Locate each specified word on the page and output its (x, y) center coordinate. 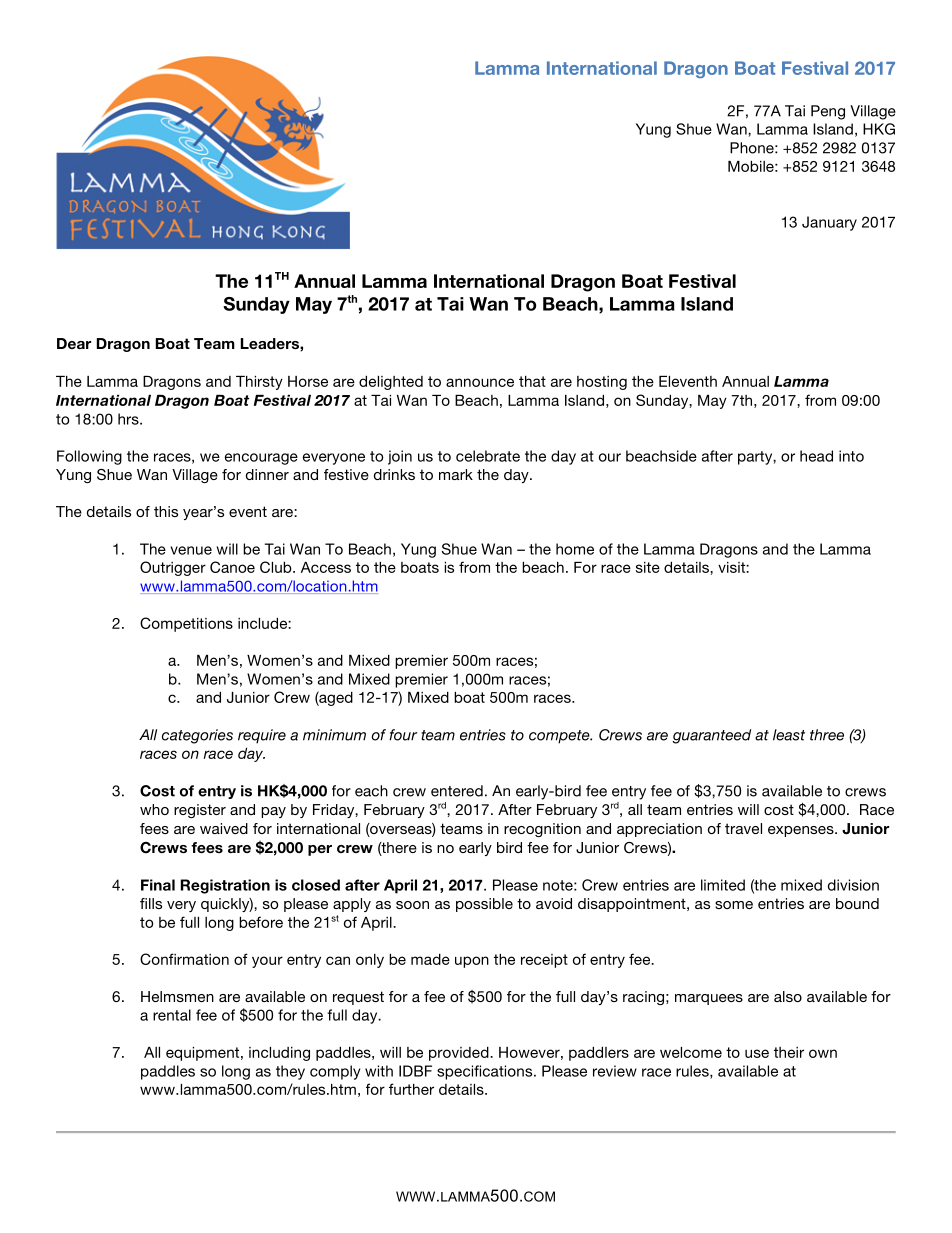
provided (460, 1054)
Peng (828, 112)
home (575, 549)
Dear (74, 343)
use (757, 1053)
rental (172, 1015)
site (648, 567)
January (829, 223)
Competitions (186, 624)
